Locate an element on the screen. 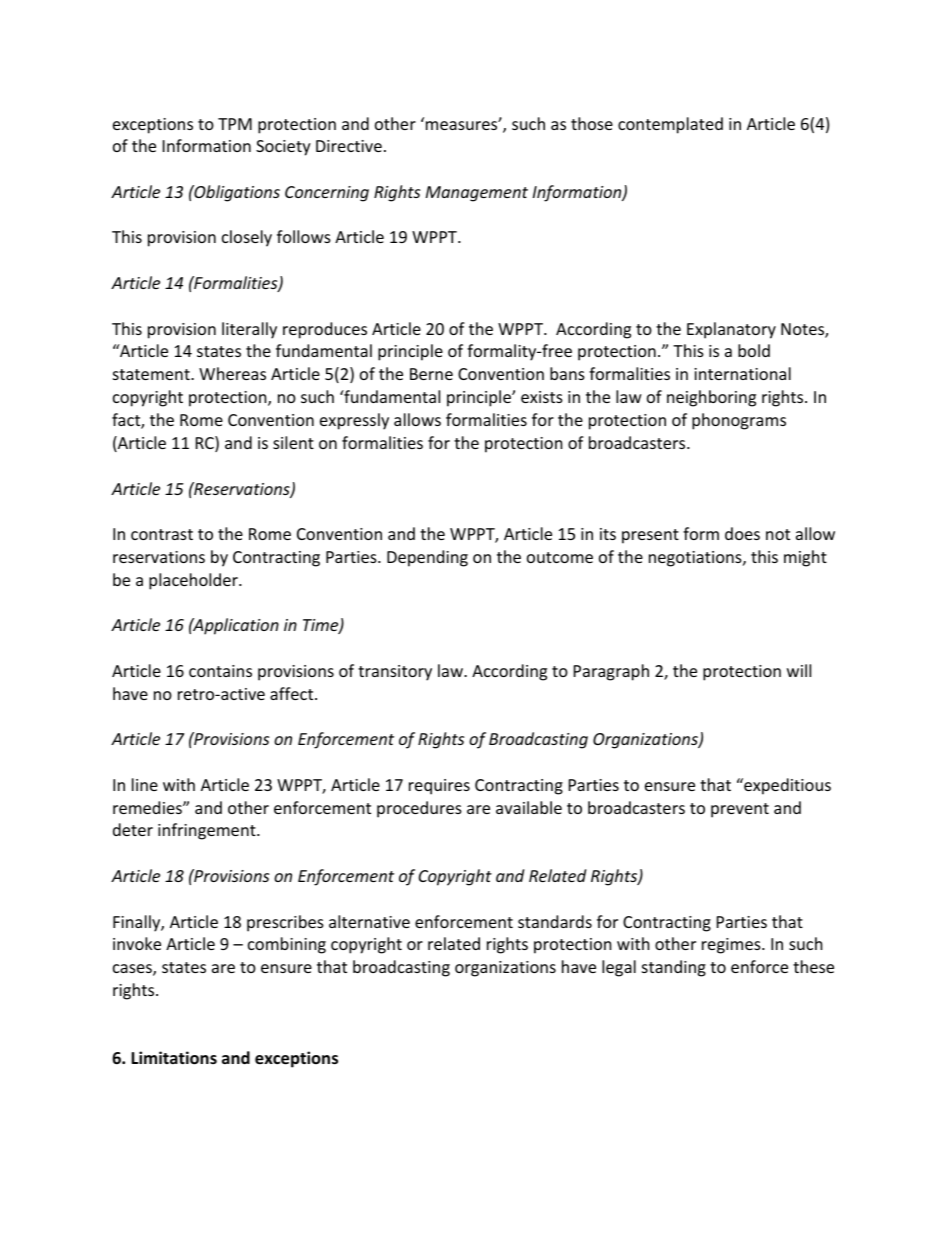 The image size is (952, 1233). contemplated is located at coordinates (670, 125).
